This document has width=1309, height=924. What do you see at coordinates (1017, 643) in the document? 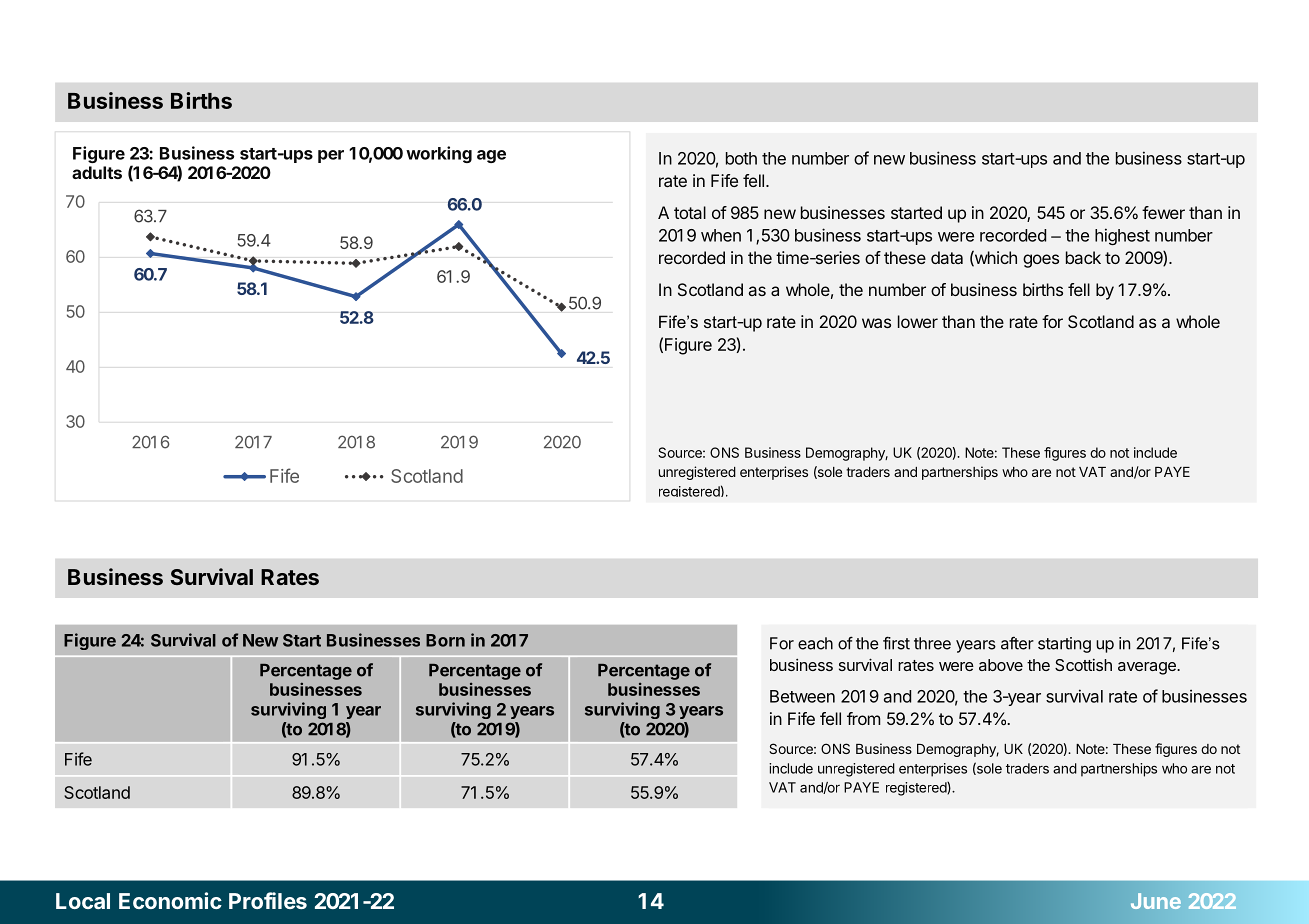
I see `after` at bounding box center [1017, 643].
